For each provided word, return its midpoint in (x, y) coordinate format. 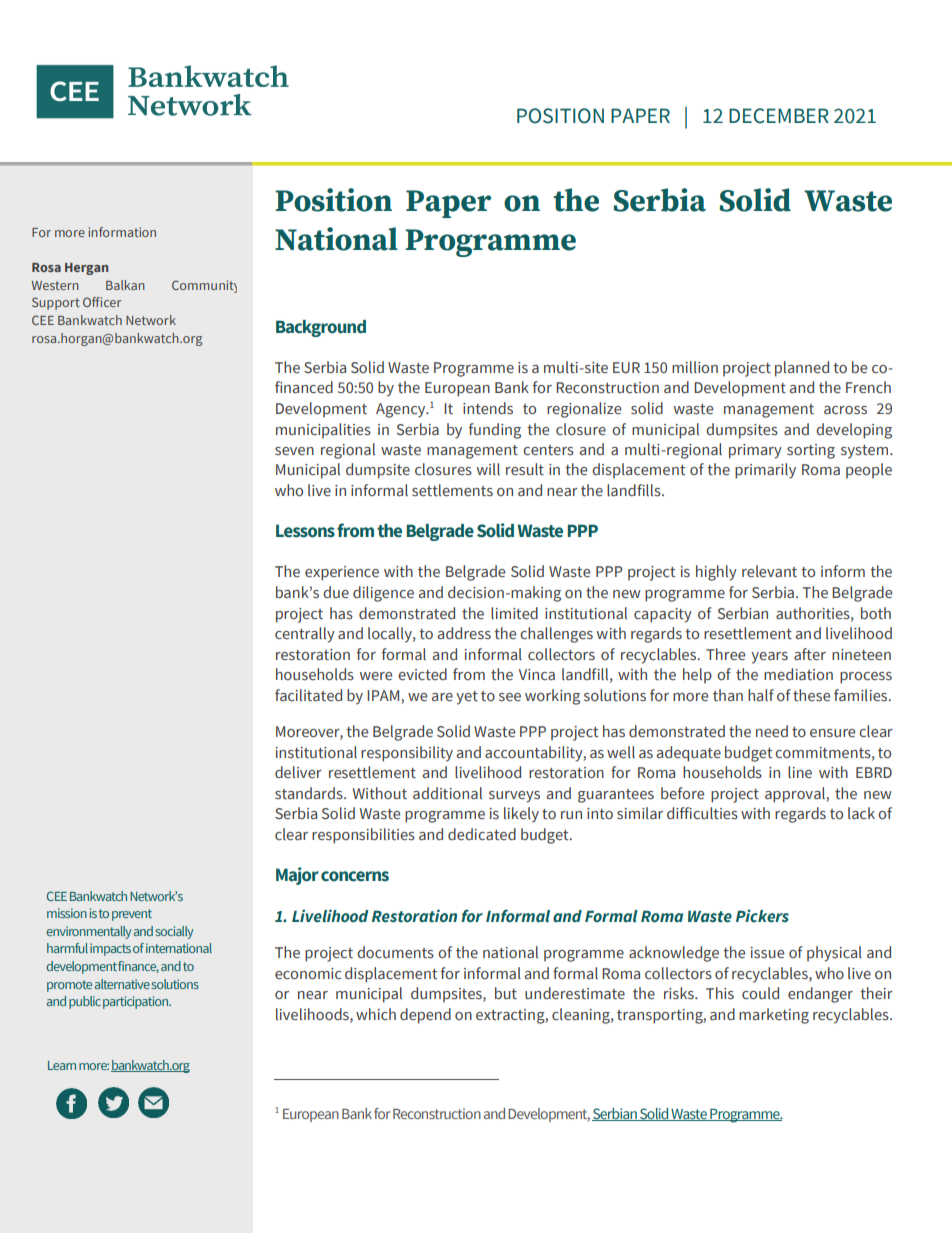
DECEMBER (779, 116)
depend (425, 1016)
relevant (769, 571)
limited (514, 613)
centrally (305, 635)
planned (802, 369)
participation (136, 1002)
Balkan (125, 285)
